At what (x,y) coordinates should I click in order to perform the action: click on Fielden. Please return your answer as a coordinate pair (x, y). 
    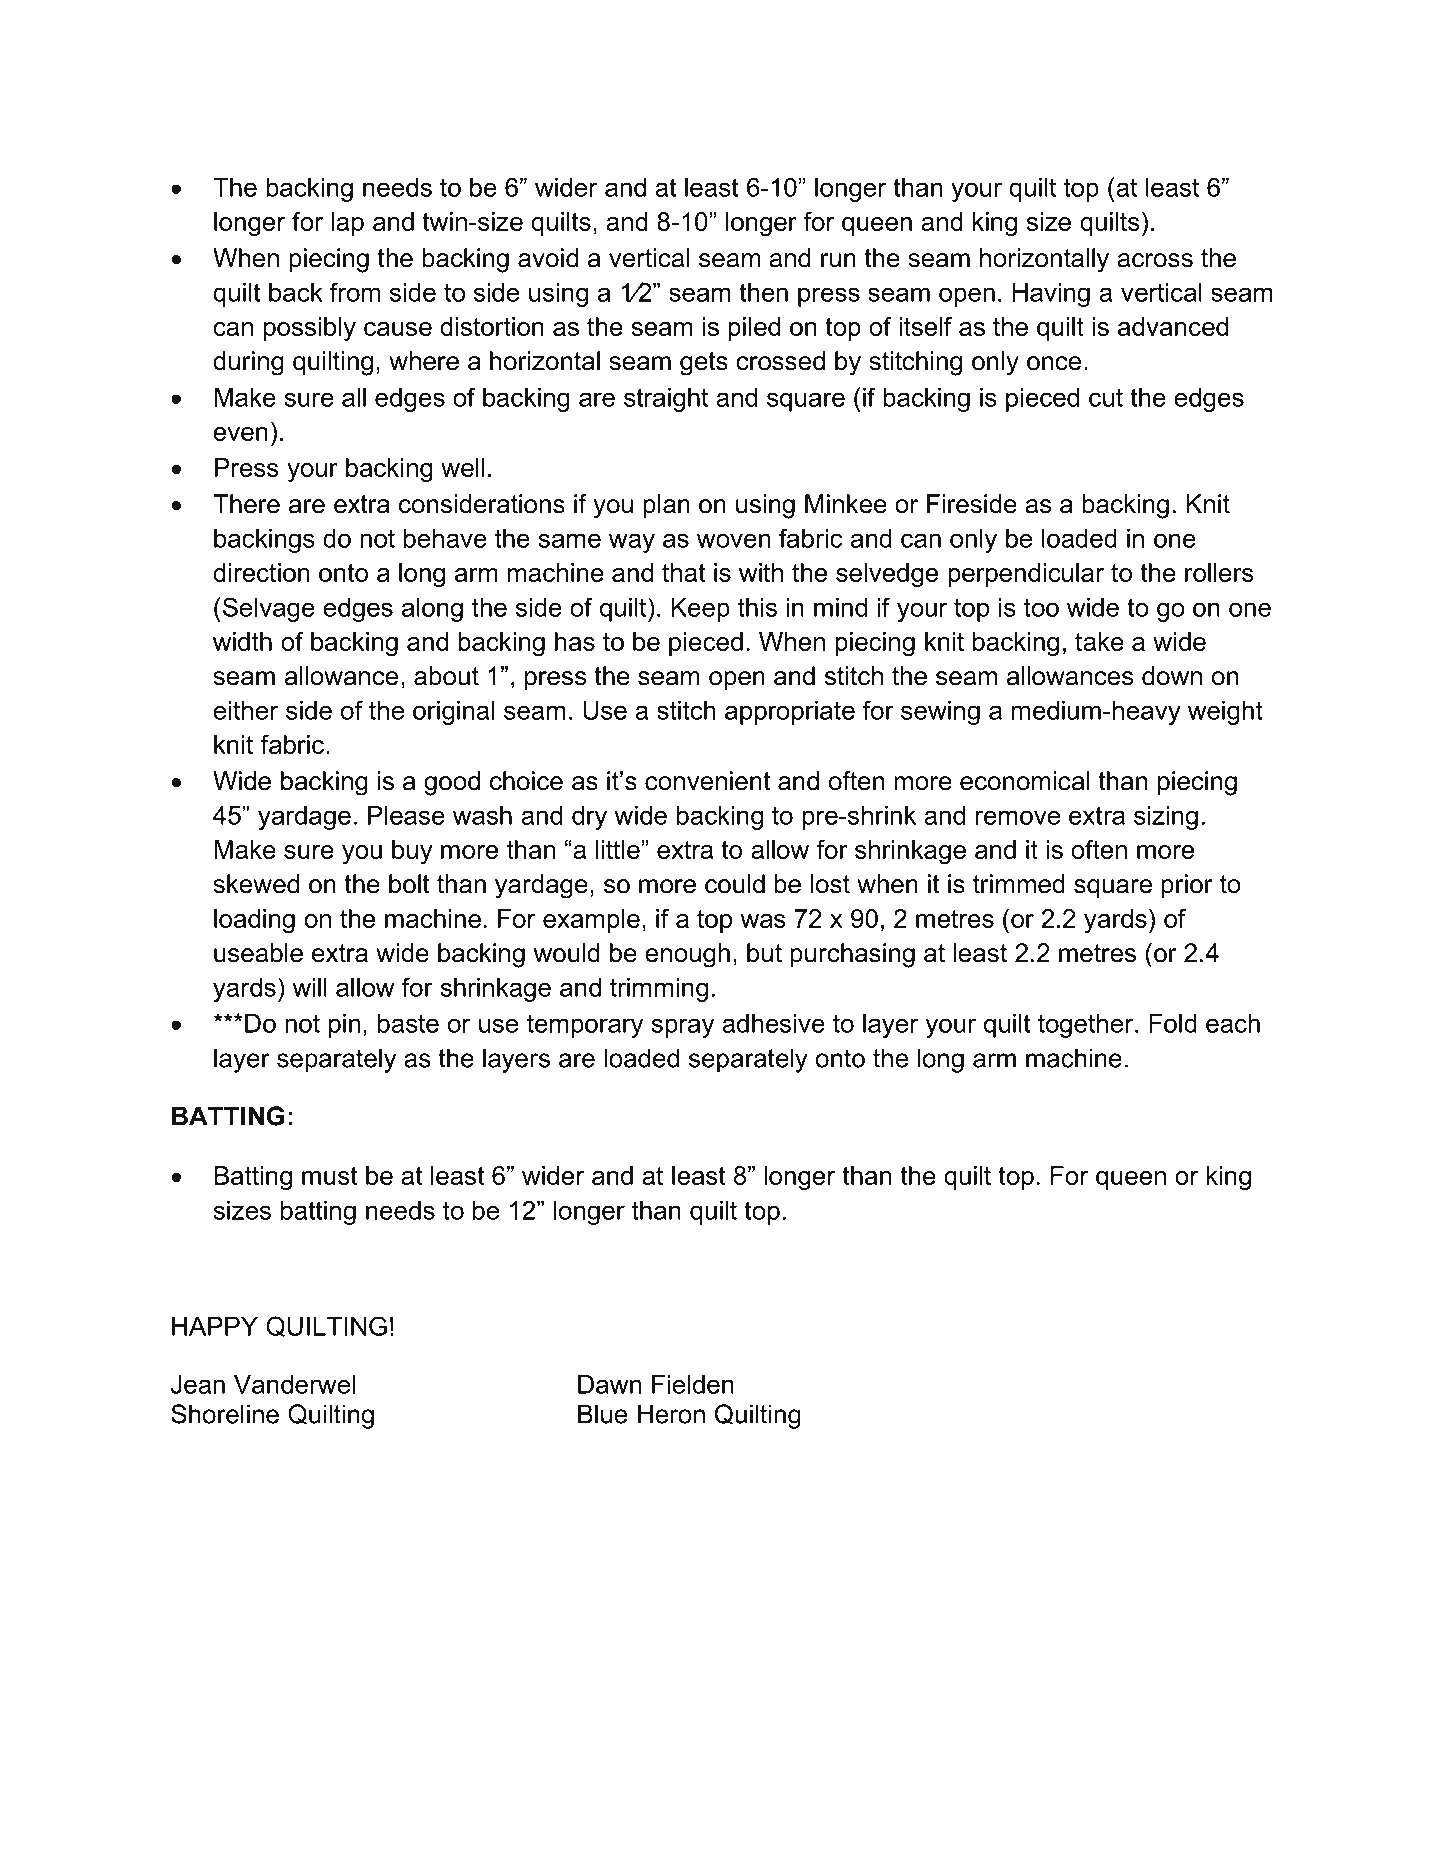
    Looking at the image, I should click on (693, 1384).
